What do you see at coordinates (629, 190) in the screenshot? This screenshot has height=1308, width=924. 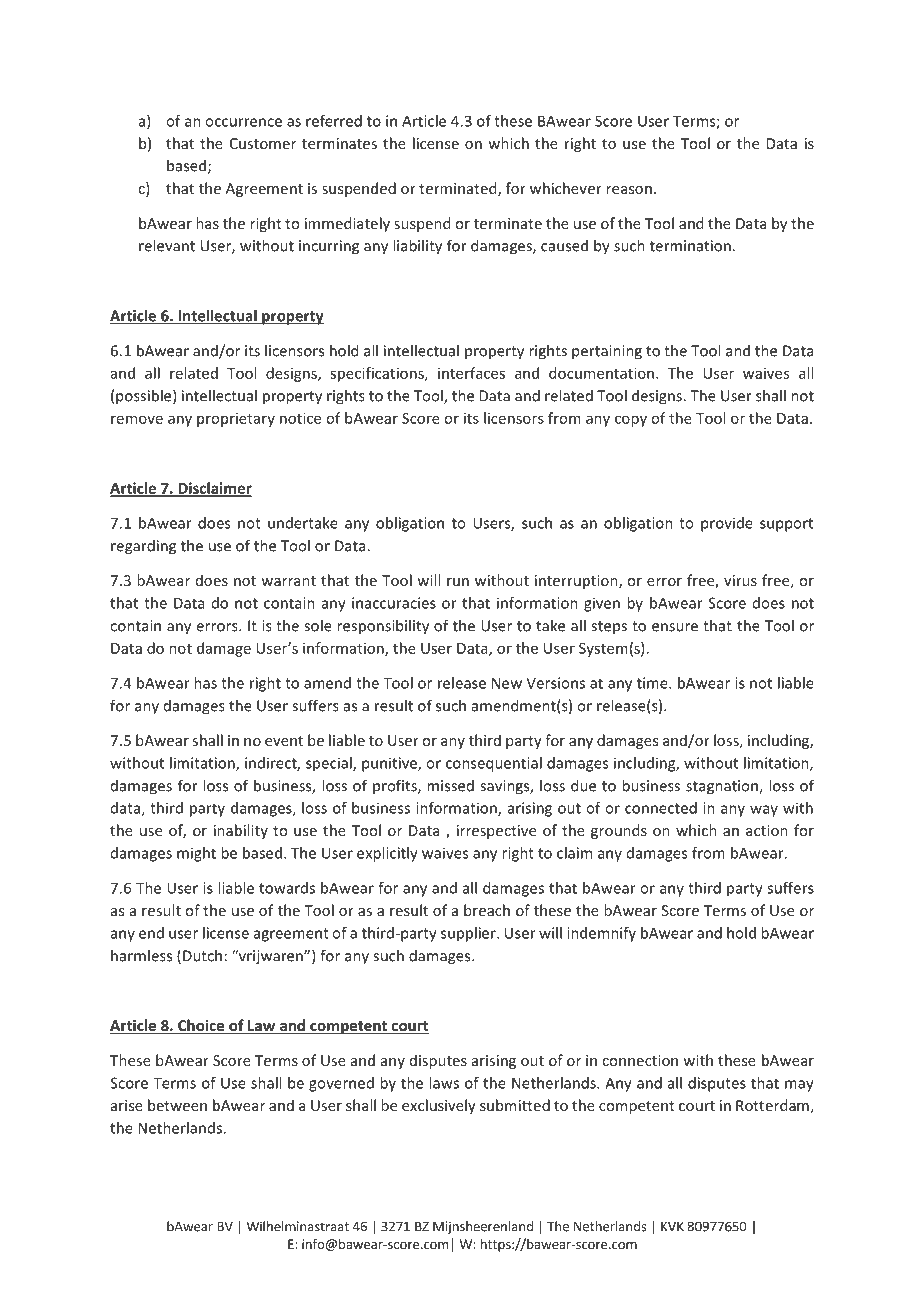 I see `reason` at bounding box center [629, 190].
